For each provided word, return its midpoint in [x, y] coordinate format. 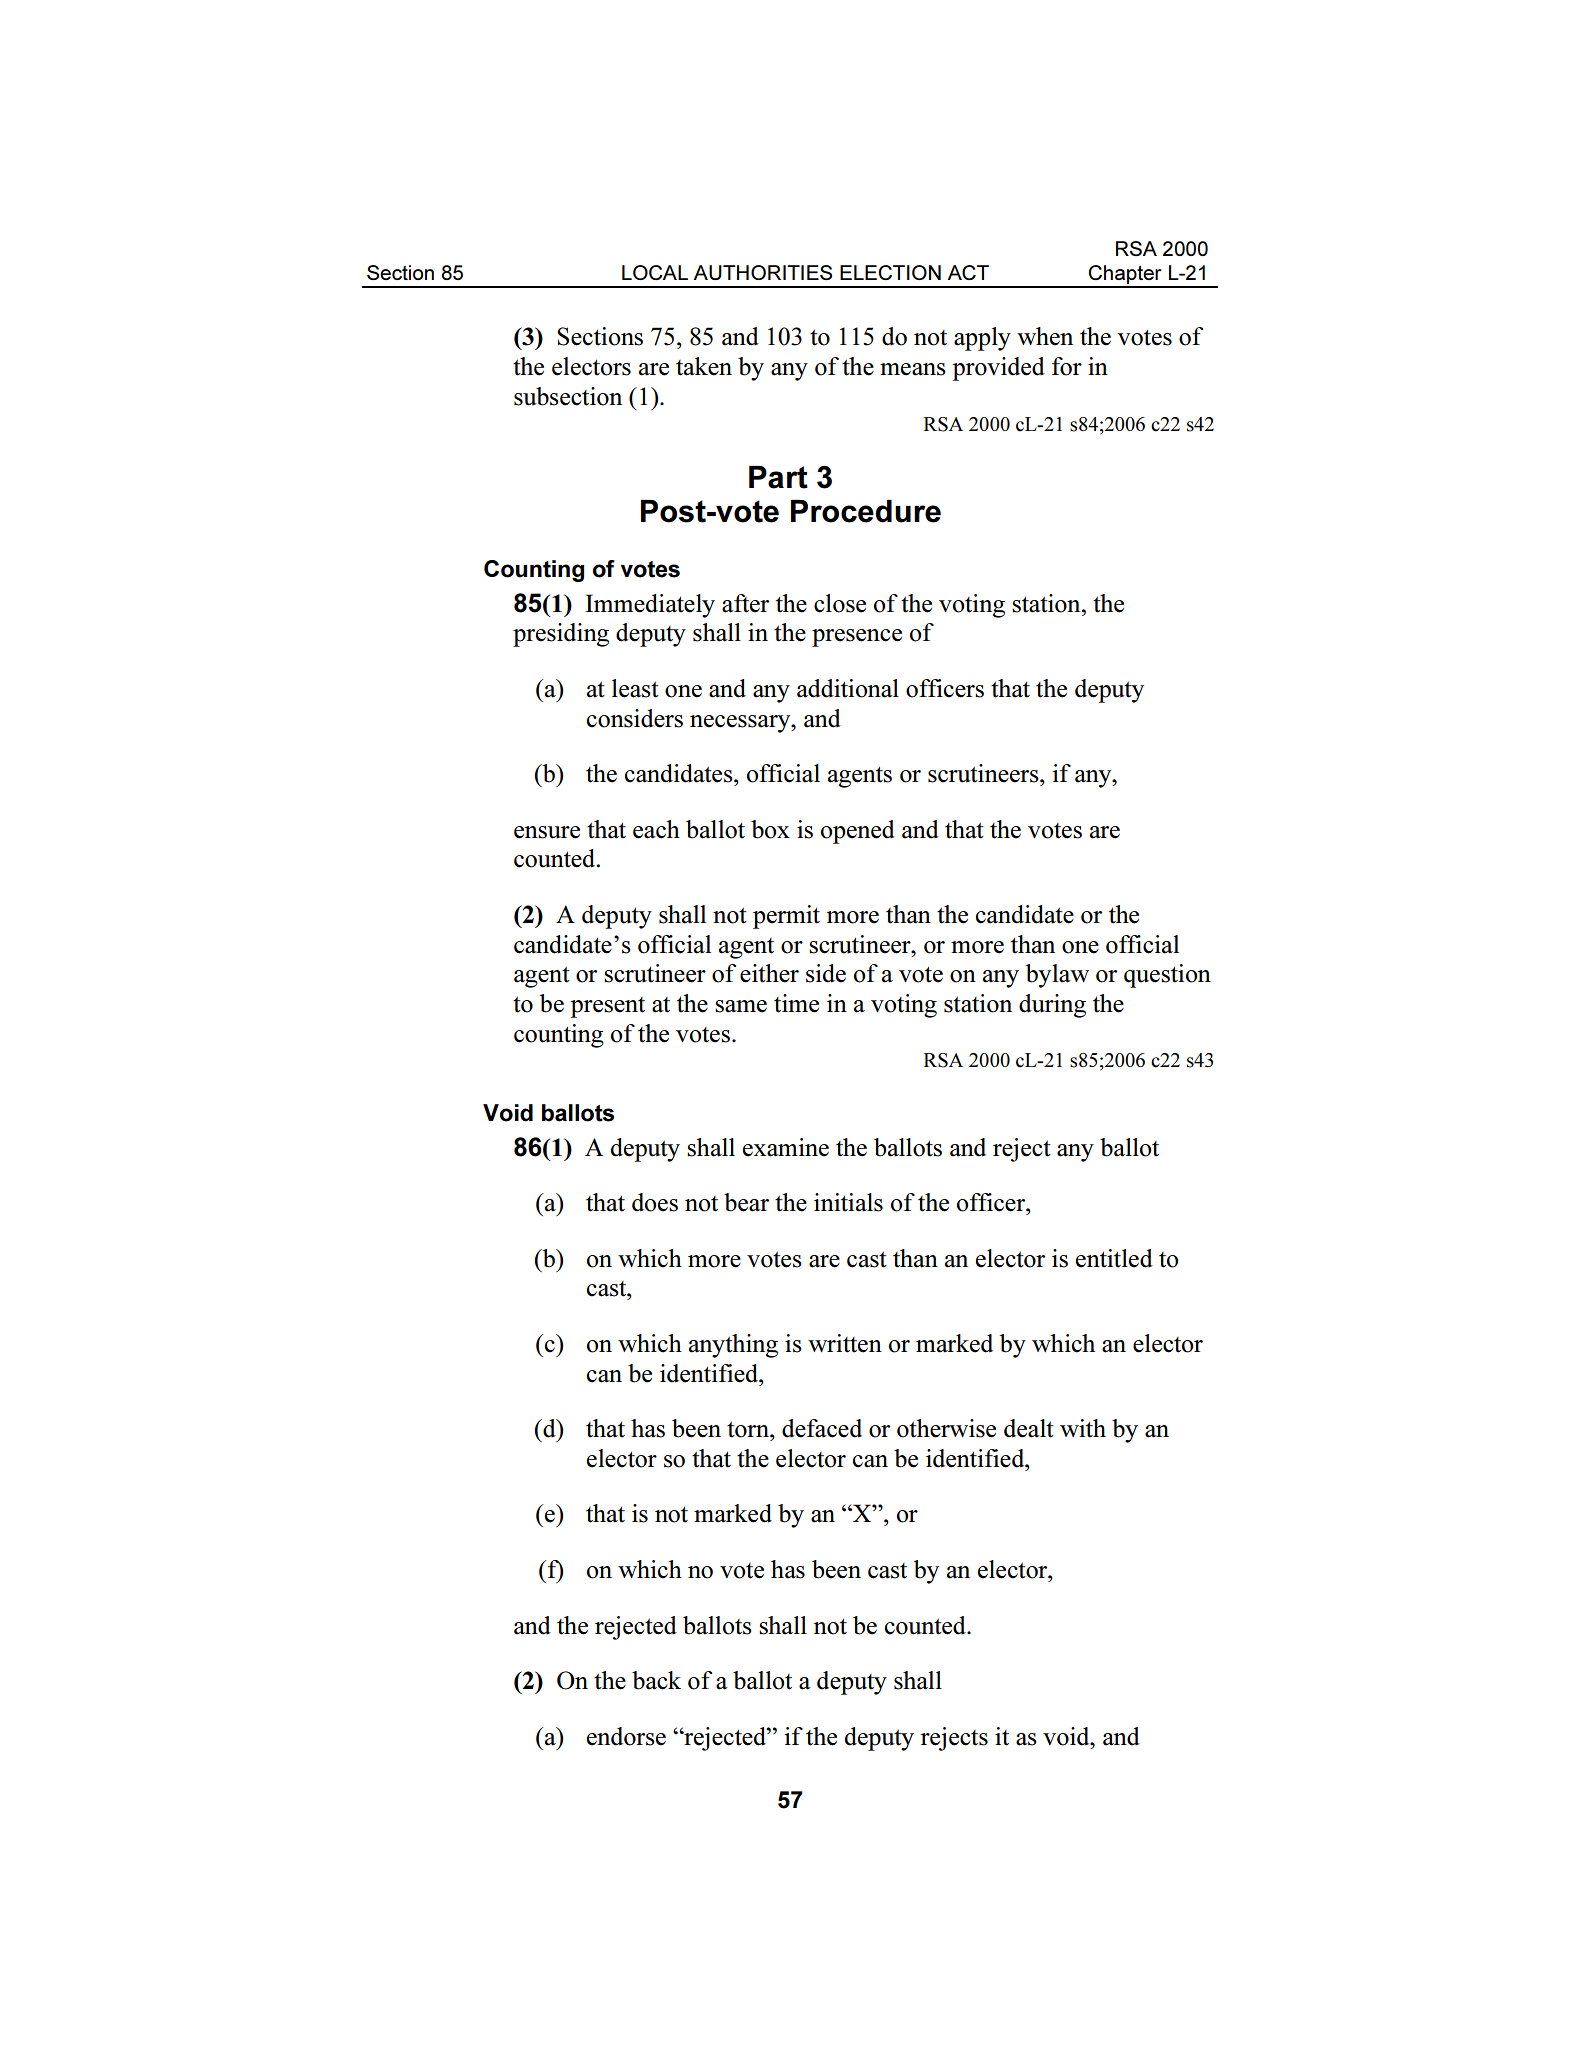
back [656, 1680]
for [1067, 366]
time [796, 1003]
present [608, 1007]
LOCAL [655, 272]
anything [733, 1346]
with [1083, 1428]
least [635, 688]
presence [857, 638]
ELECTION [890, 272]
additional [848, 688]
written [845, 1343]
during [1052, 1006]
